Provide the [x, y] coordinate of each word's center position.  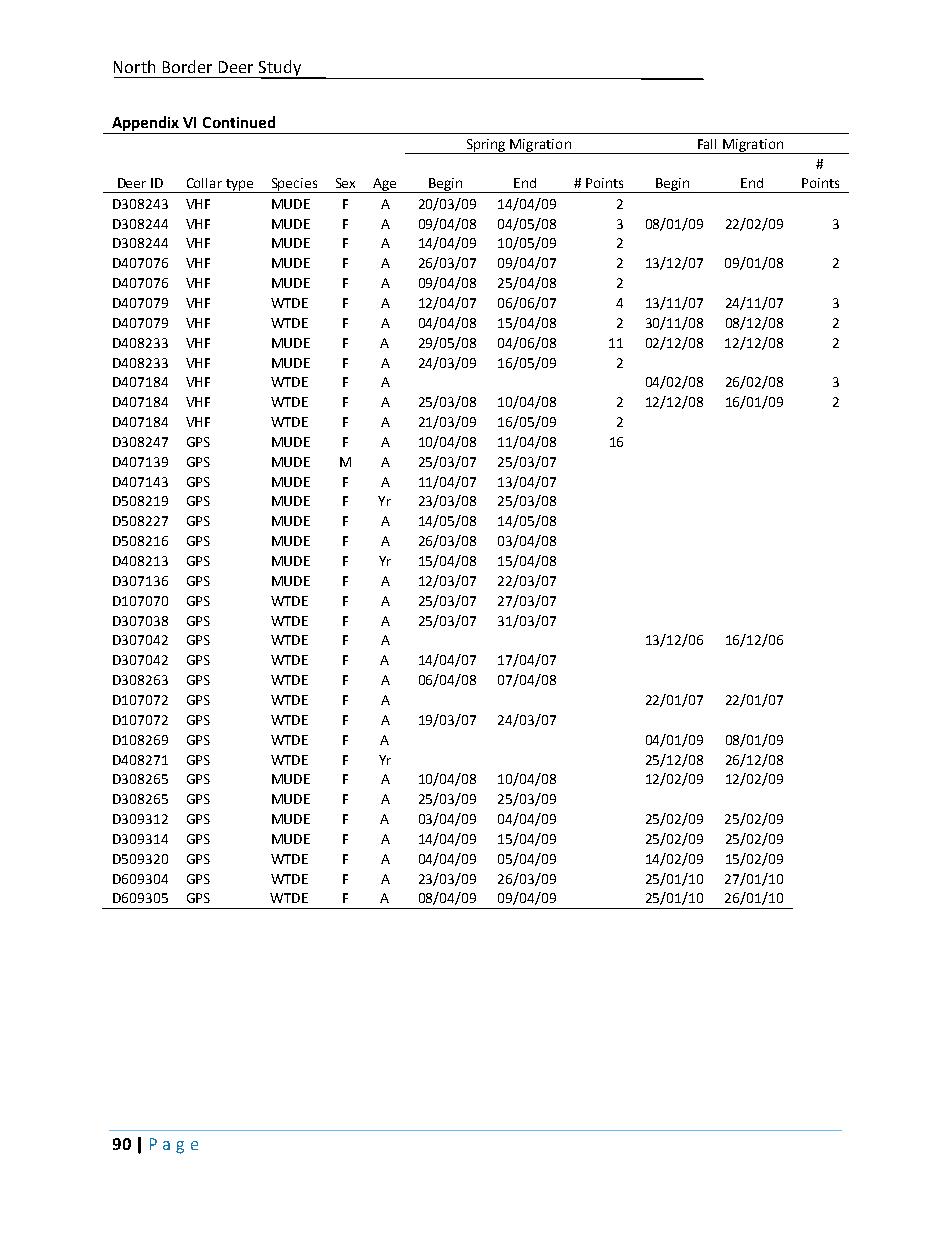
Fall [707, 144]
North [134, 66]
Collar [204, 183]
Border [187, 66]
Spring [486, 146]
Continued [239, 122]
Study [279, 69]
